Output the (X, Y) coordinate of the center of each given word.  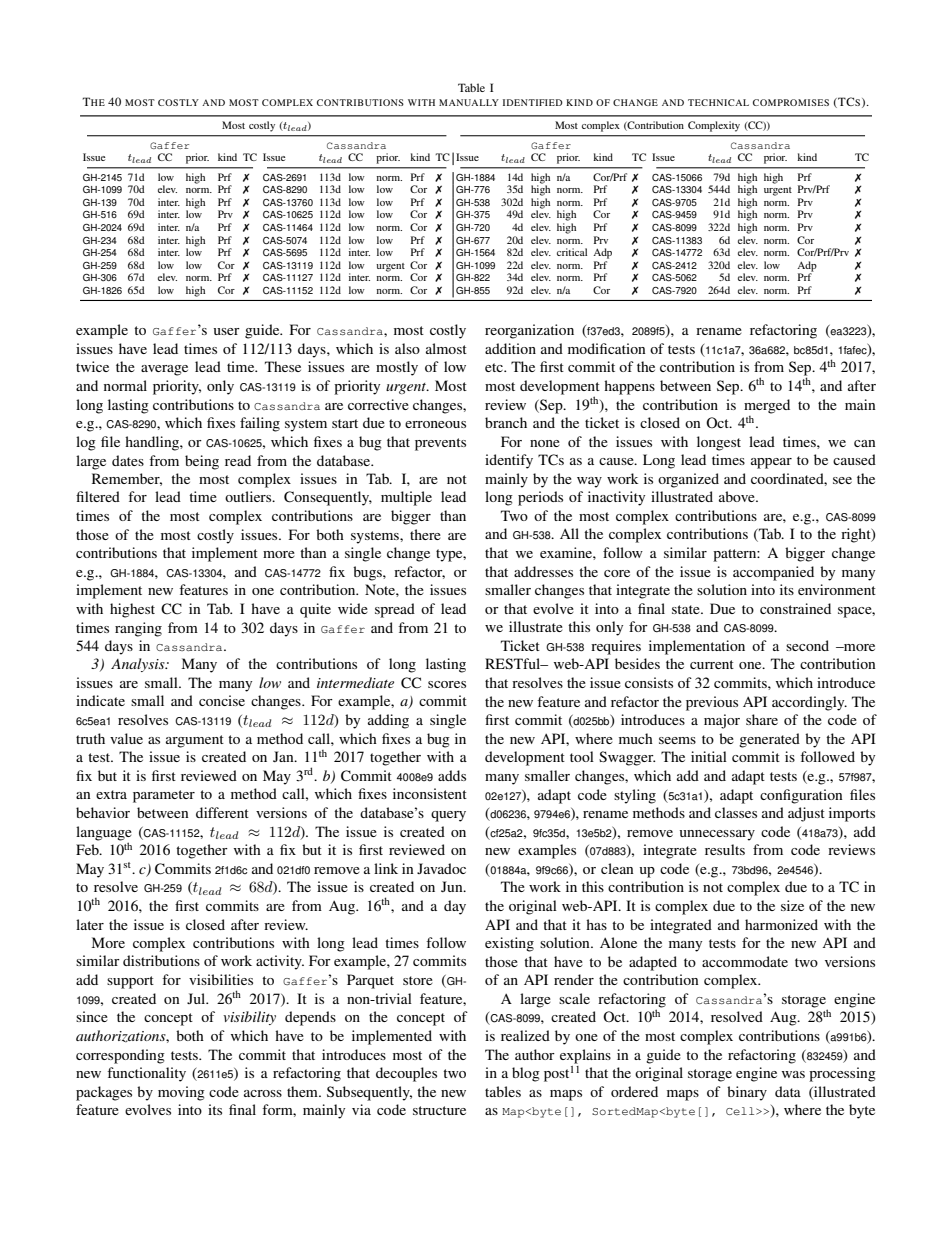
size (792, 905)
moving (181, 1093)
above (738, 496)
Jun (453, 886)
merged (767, 406)
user (227, 331)
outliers (249, 496)
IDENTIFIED (533, 102)
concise (222, 700)
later (90, 924)
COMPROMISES (791, 102)
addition (510, 348)
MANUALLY (469, 102)
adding (388, 721)
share (762, 719)
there (425, 534)
